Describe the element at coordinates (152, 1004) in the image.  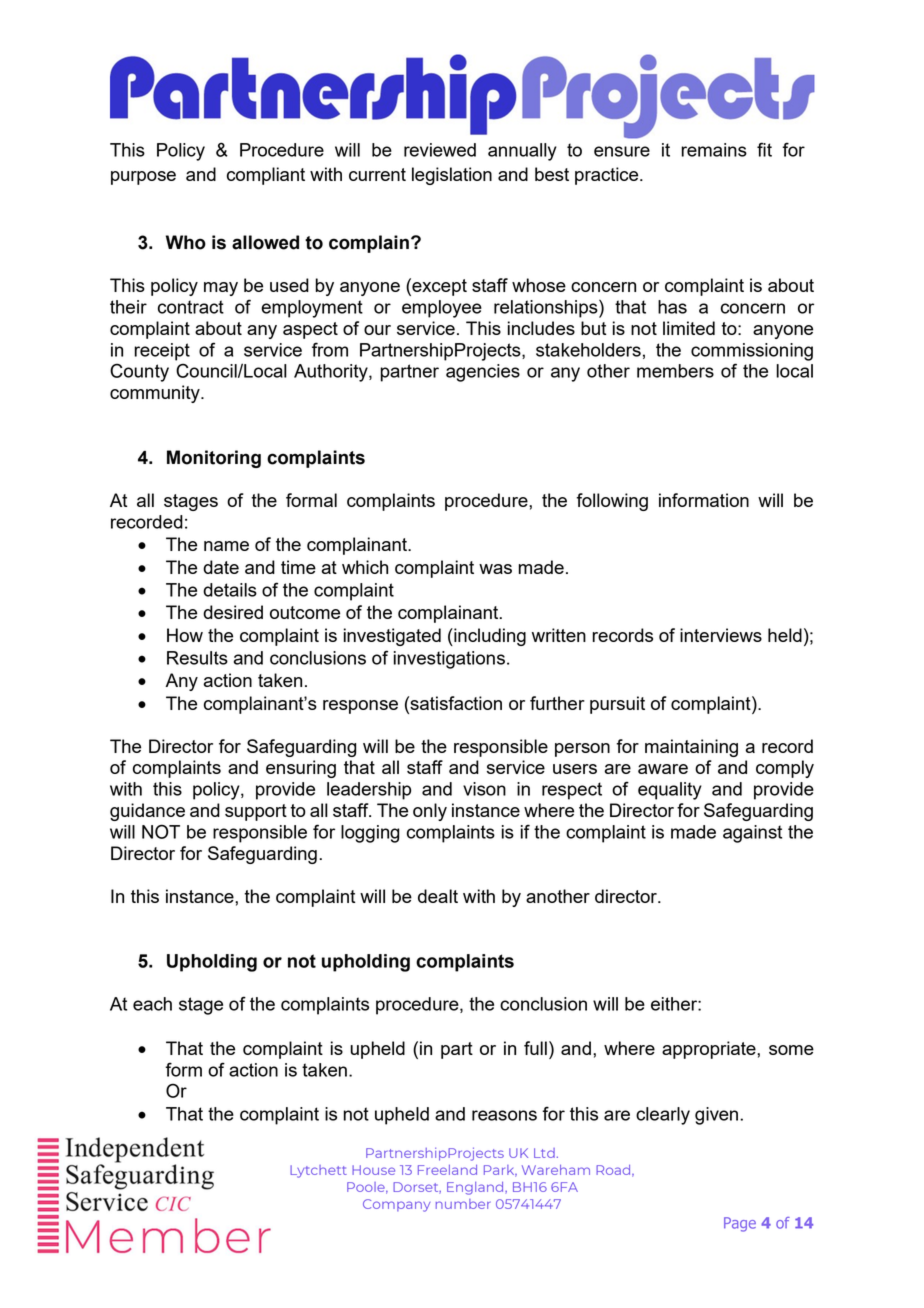
I see `each` at that location.
